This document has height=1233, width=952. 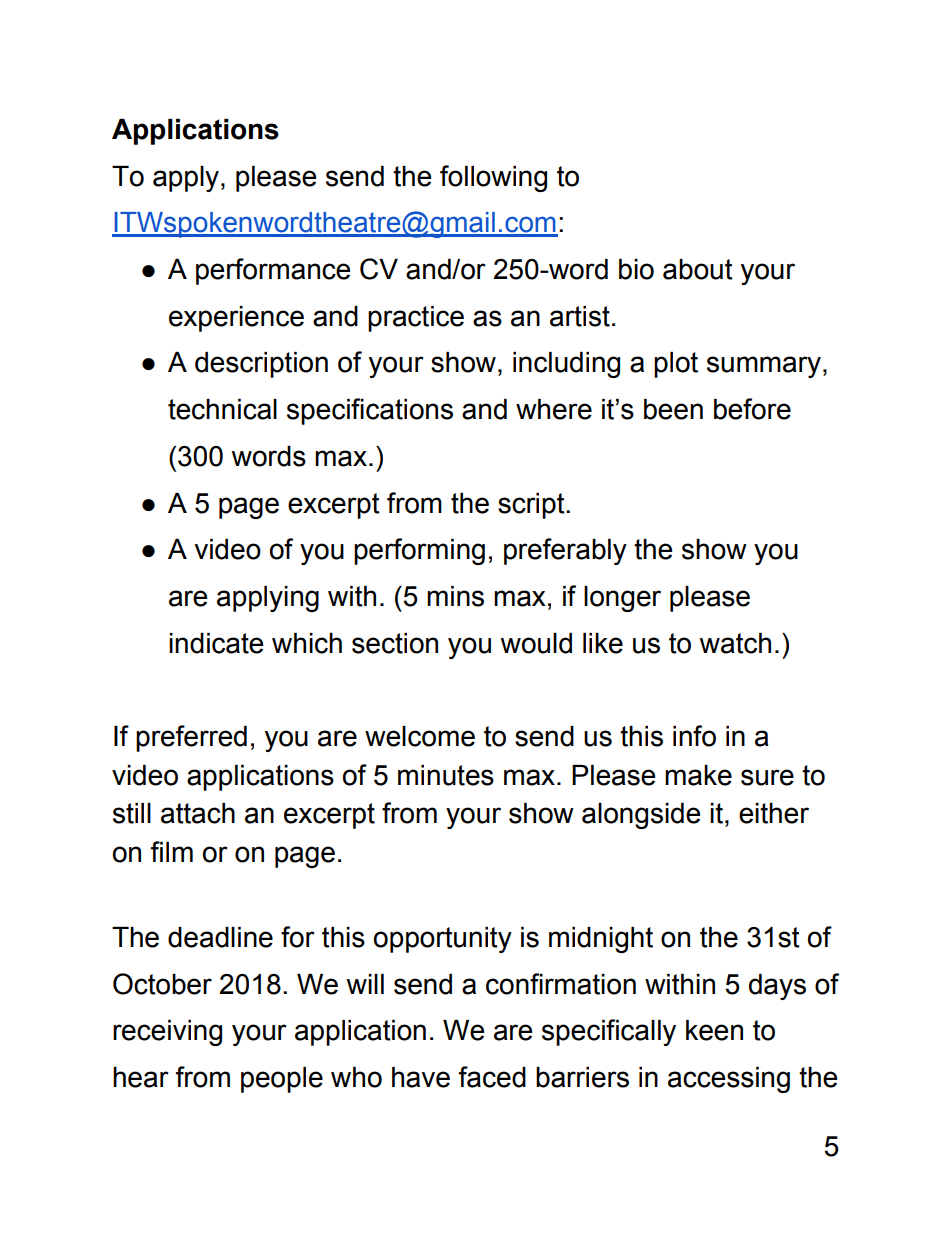 What do you see at coordinates (273, 271) in the document?
I see `performance` at bounding box center [273, 271].
